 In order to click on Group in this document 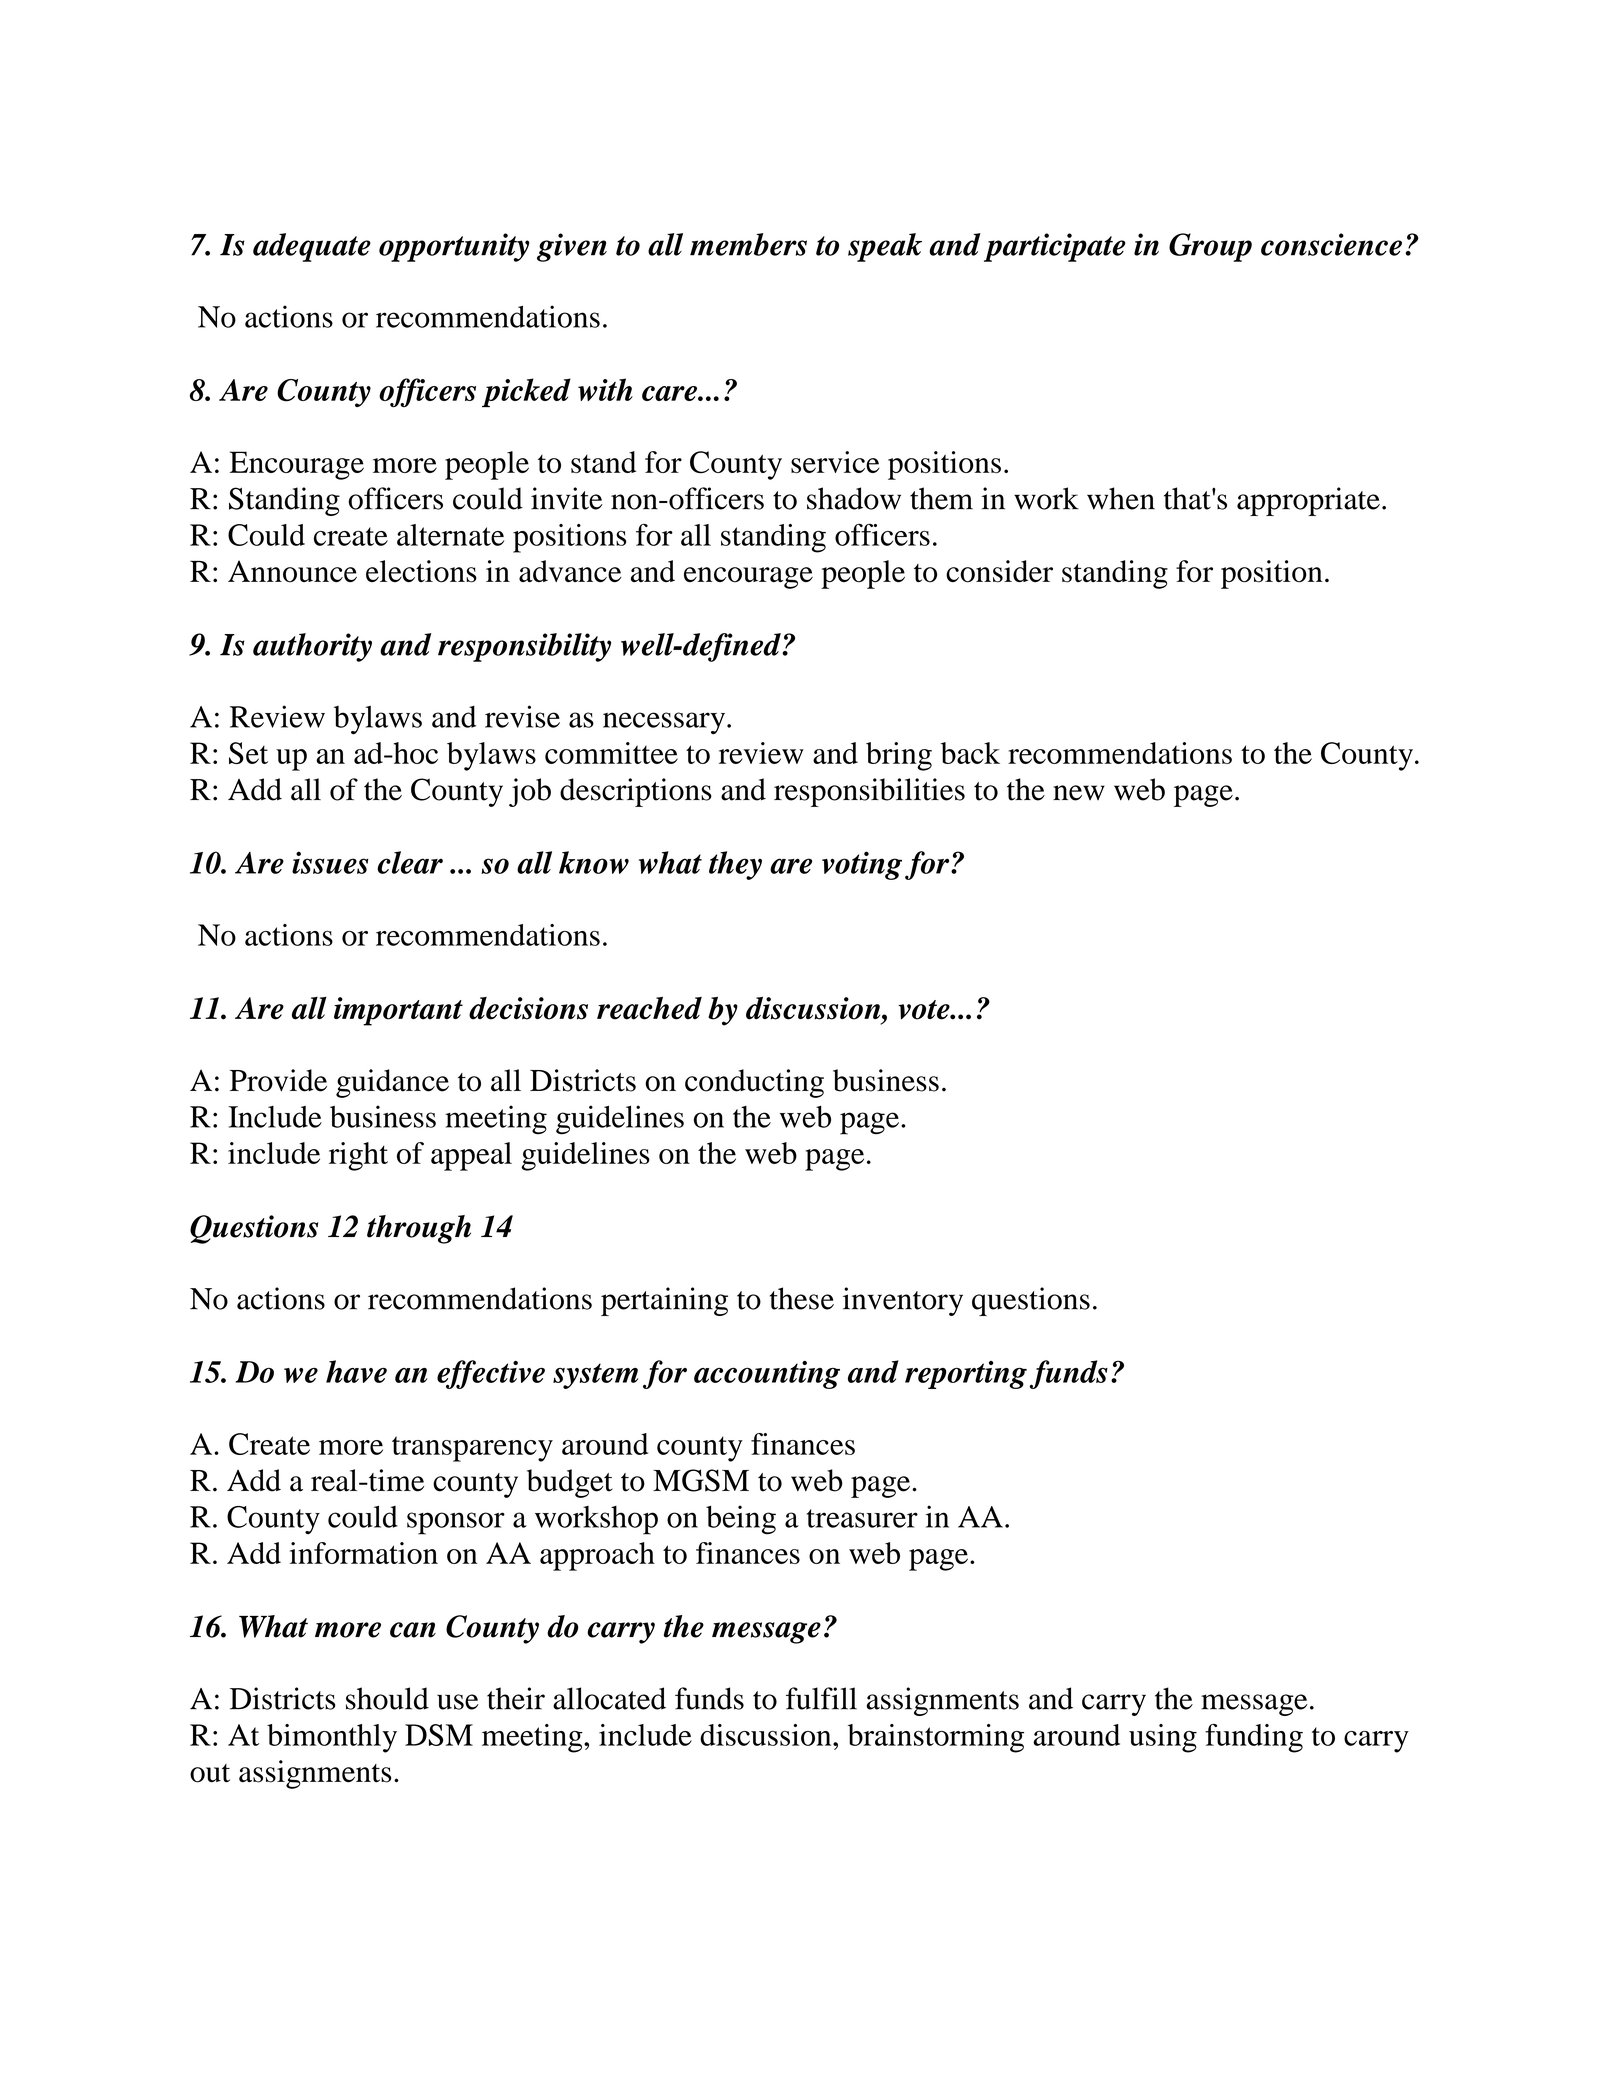, I will do `click(1210, 247)`.
